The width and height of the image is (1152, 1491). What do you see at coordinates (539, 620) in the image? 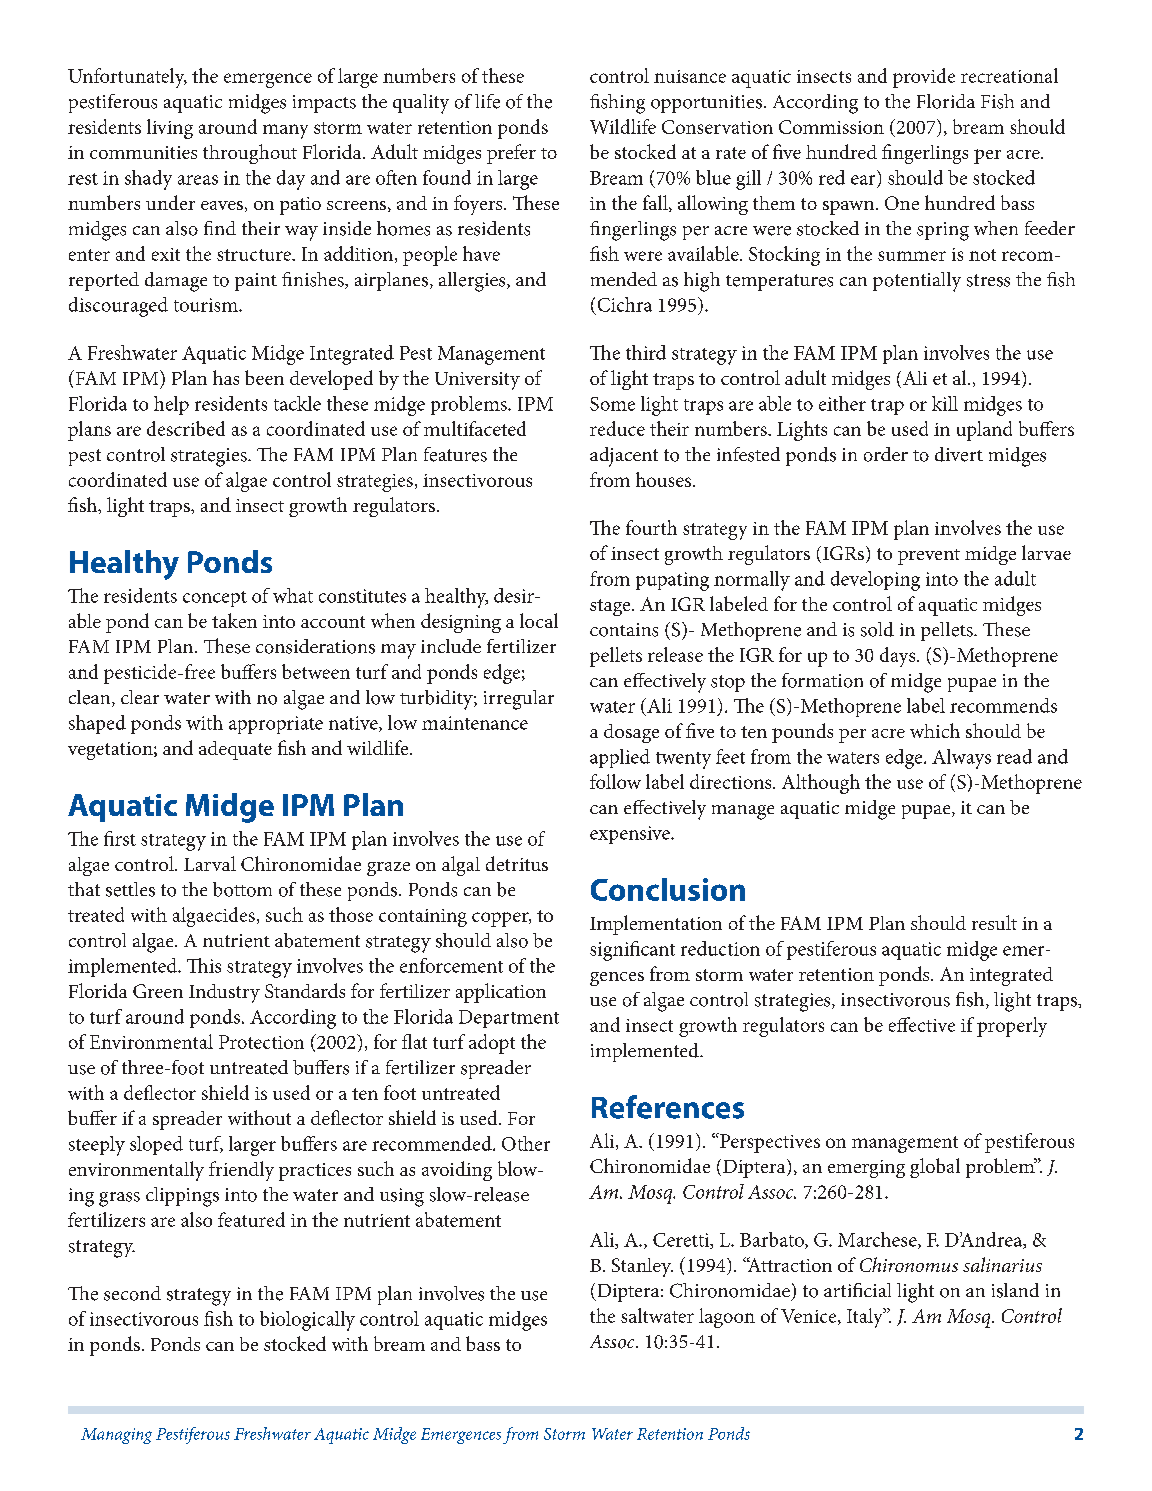
I see `local` at bounding box center [539, 620].
